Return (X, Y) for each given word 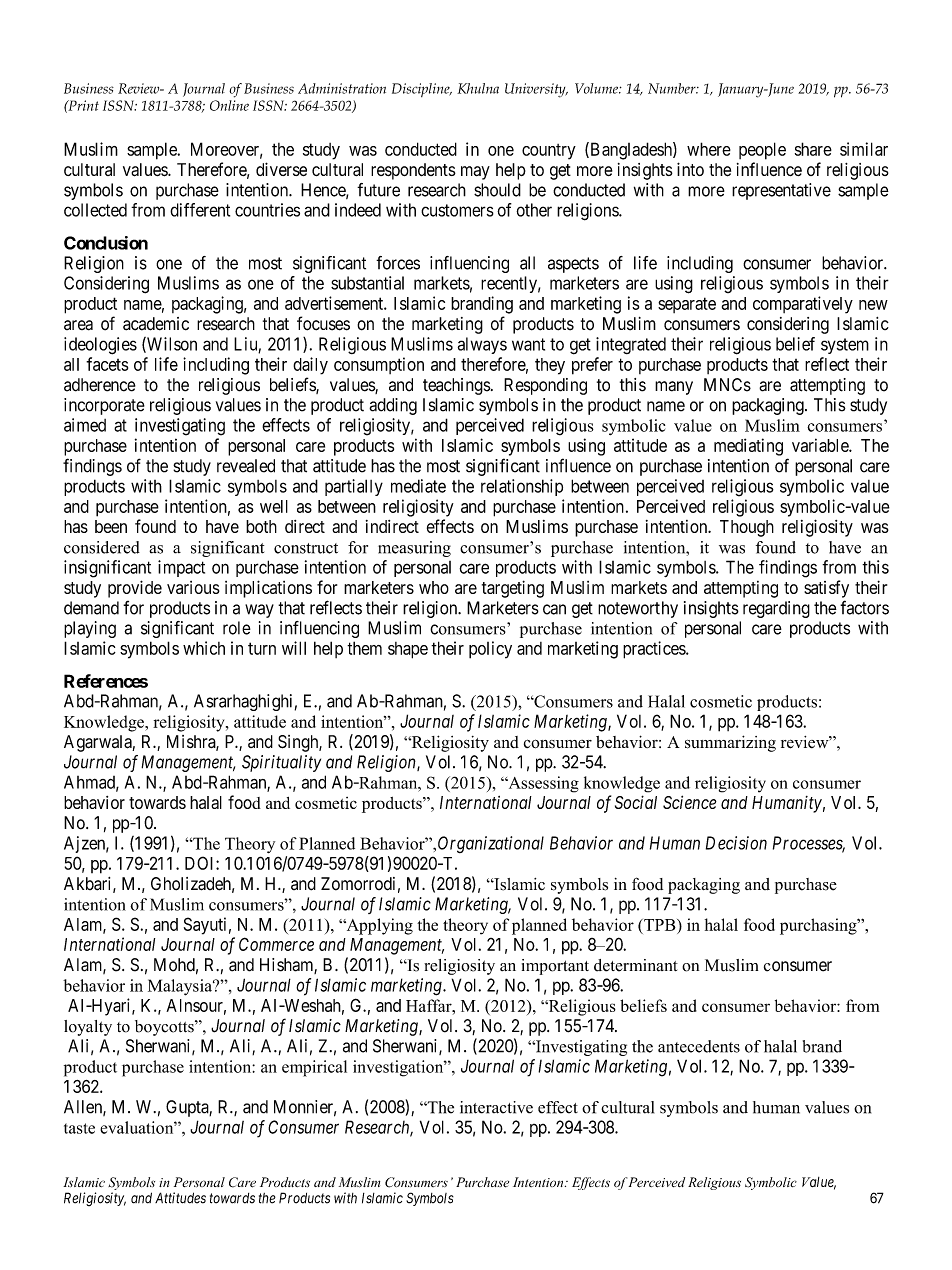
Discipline (422, 90)
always (482, 345)
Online (229, 105)
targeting (513, 589)
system (845, 346)
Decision (736, 843)
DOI (201, 863)
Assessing (542, 784)
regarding (776, 609)
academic (156, 324)
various (193, 587)
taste (79, 1128)
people (762, 151)
